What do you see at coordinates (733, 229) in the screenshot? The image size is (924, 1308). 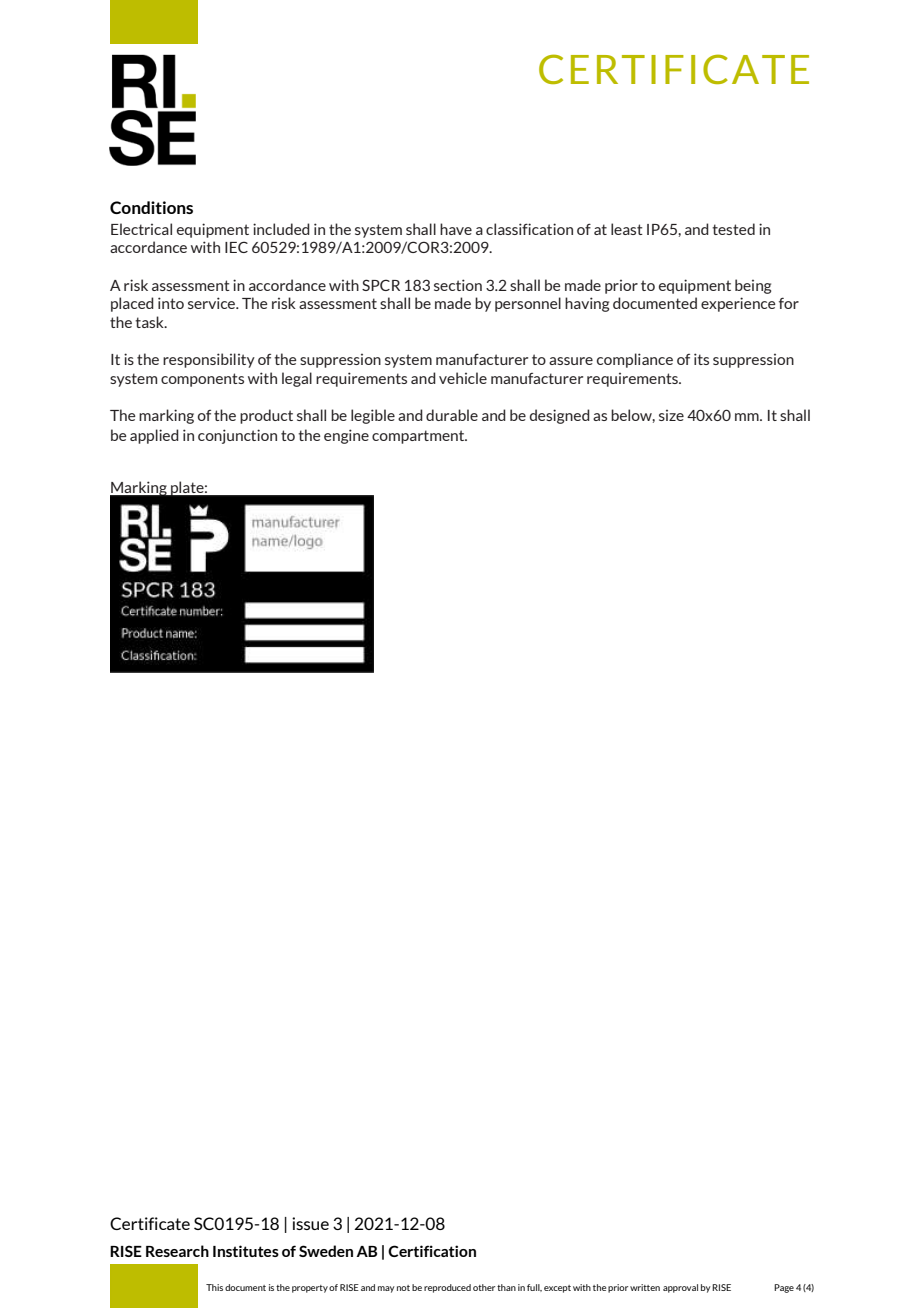 I see `tested` at bounding box center [733, 229].
